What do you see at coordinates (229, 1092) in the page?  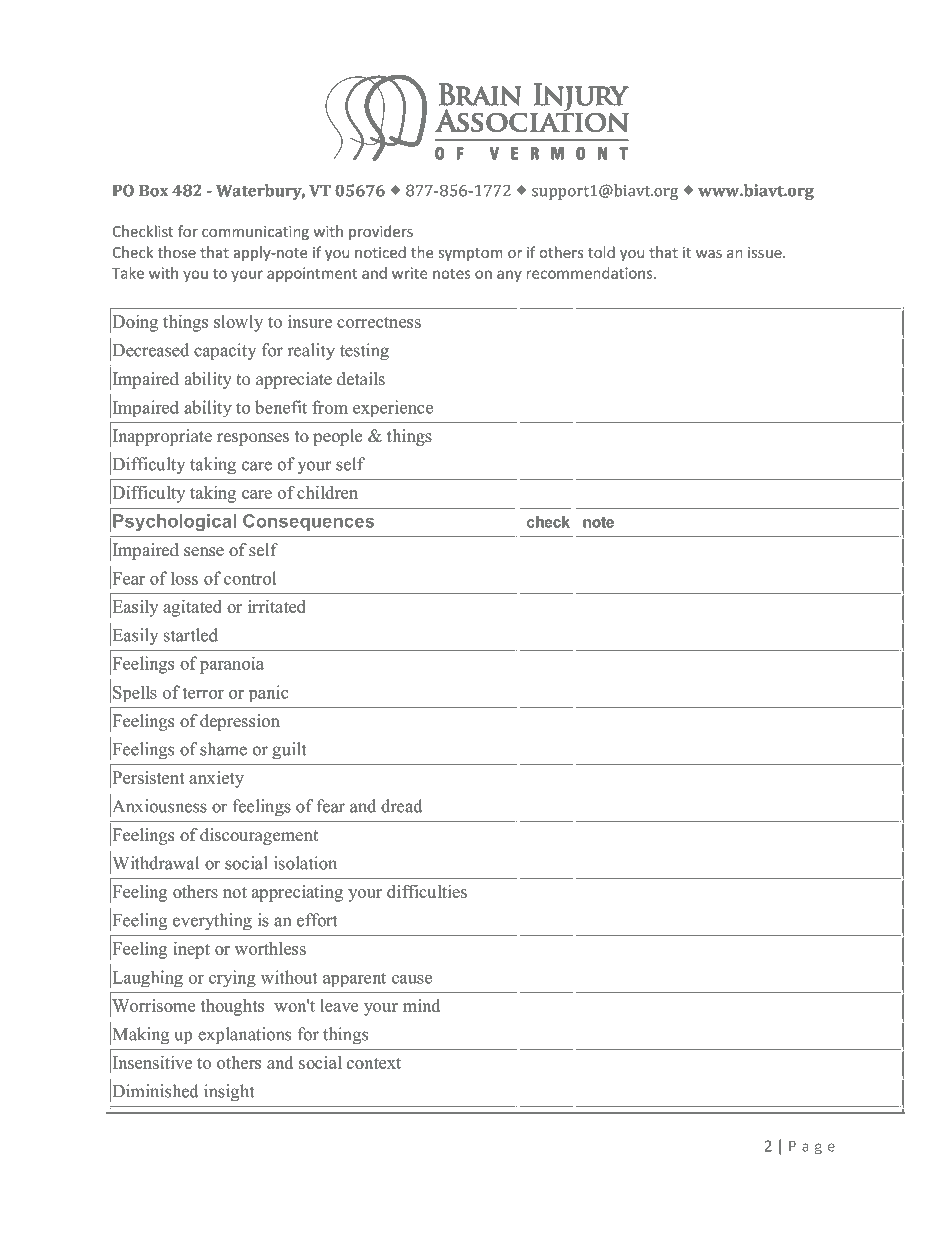 I see `insight` at bounding box center [229, 1092].
